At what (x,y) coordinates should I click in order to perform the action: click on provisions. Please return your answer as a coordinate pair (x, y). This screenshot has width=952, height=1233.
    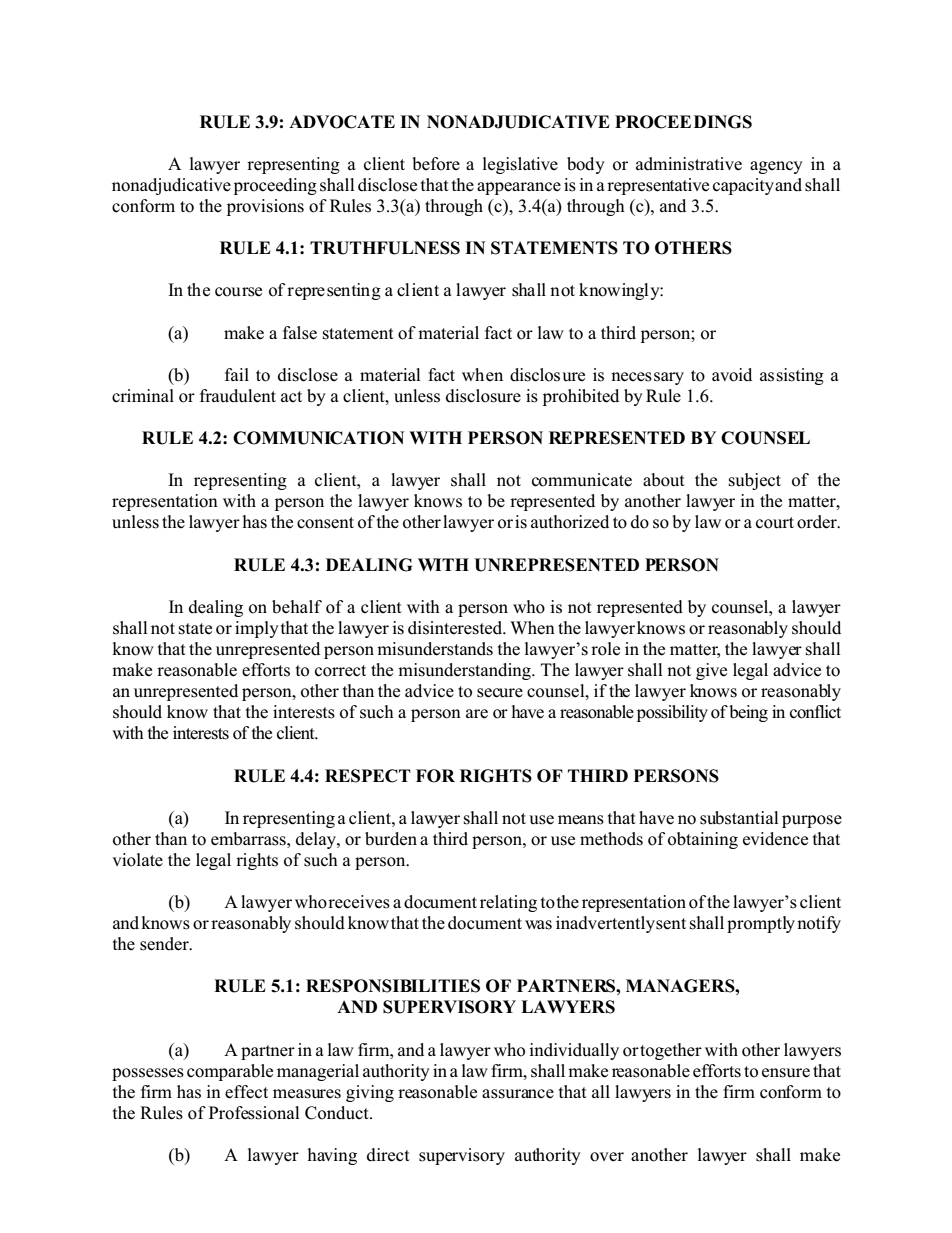
    Looking at the image, I should click on (265, 207).
